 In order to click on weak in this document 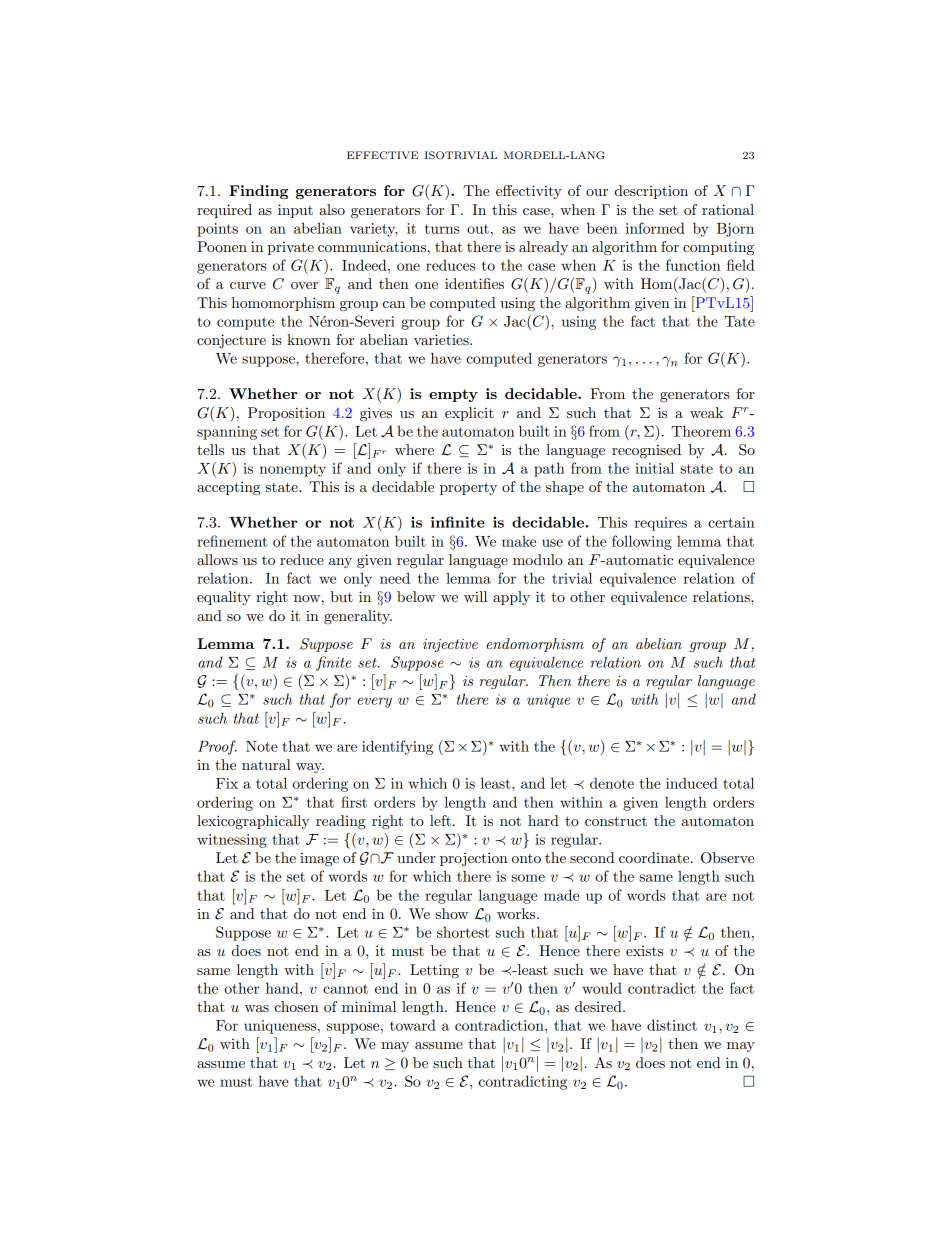, I will do `click(706, 412)`.
